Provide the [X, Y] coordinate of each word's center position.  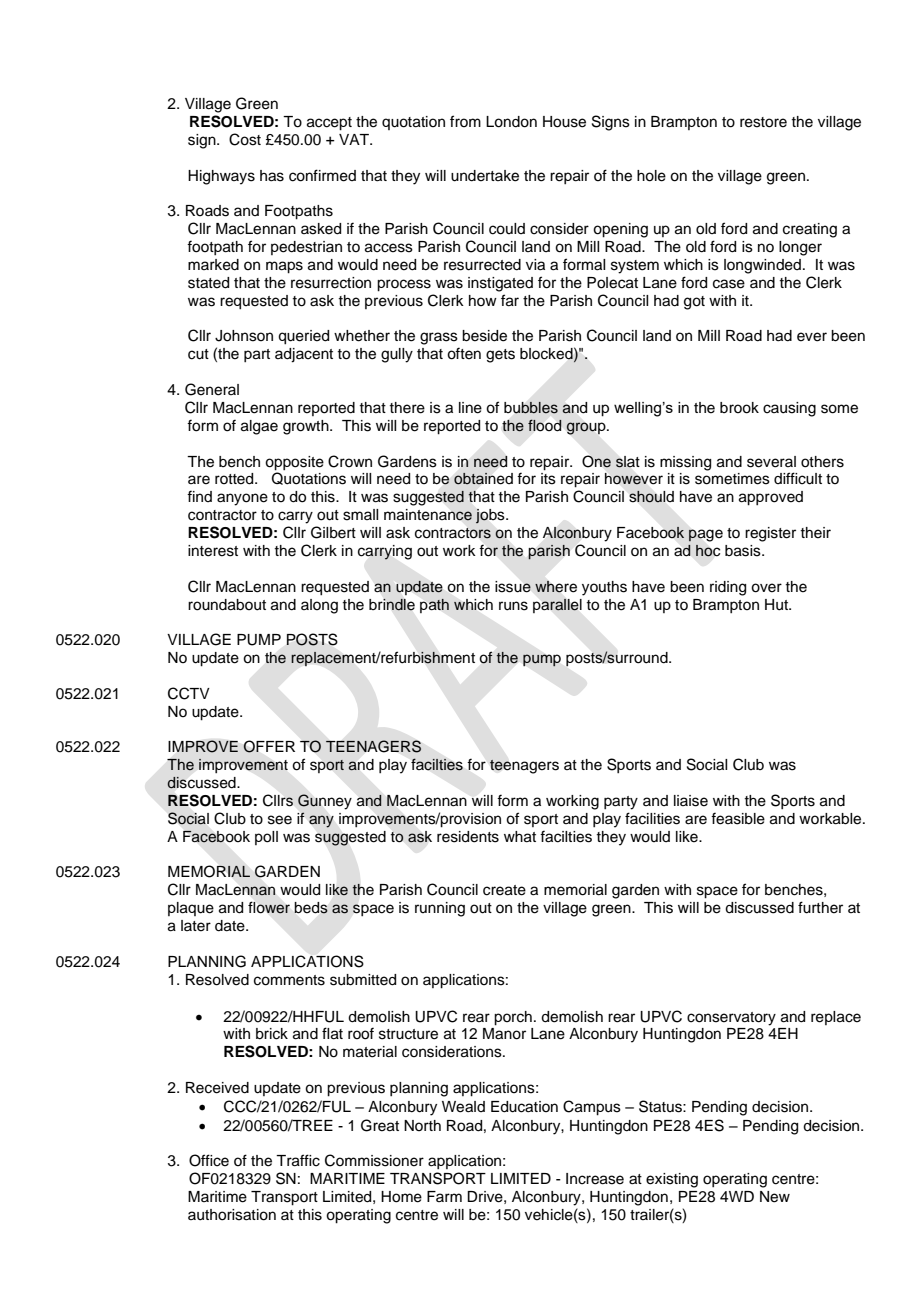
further [820, 907]
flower [269, 908]
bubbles [531, 408]
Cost [245, 139]
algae [259, 427]
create [504, 890]
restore [763, 122]
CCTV [189, 693]
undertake [485, 176]
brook [739, 408]
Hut [777, 605]
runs [513, 606]
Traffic [298, 1160]
